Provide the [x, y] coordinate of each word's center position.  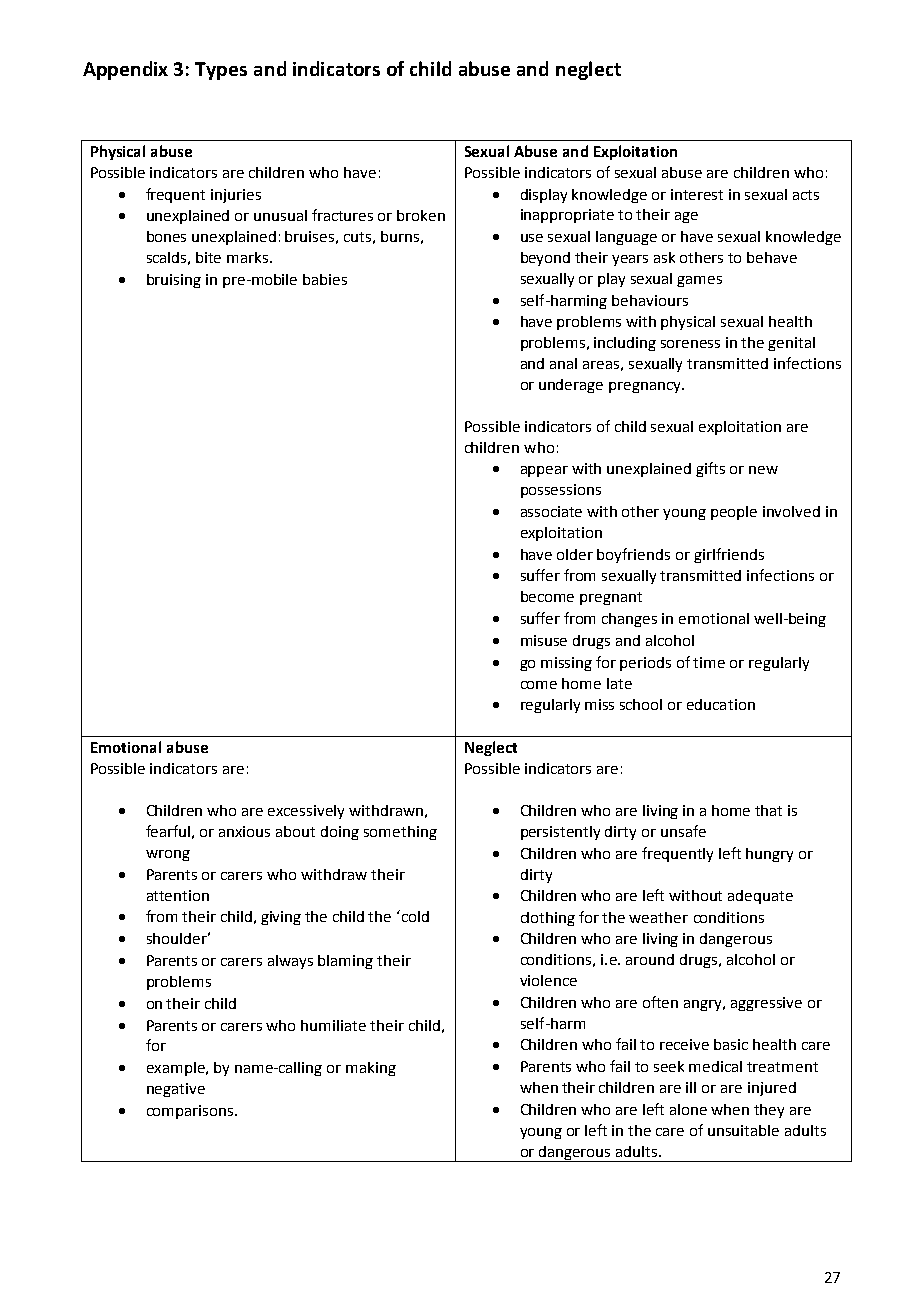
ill [691, 1087]
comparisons [191, 1112]
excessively [306, 812]
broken [421, 215]
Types [221, 71]
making [371, 1069]
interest [697, 194]
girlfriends [729, 555]
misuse [544, 640]
